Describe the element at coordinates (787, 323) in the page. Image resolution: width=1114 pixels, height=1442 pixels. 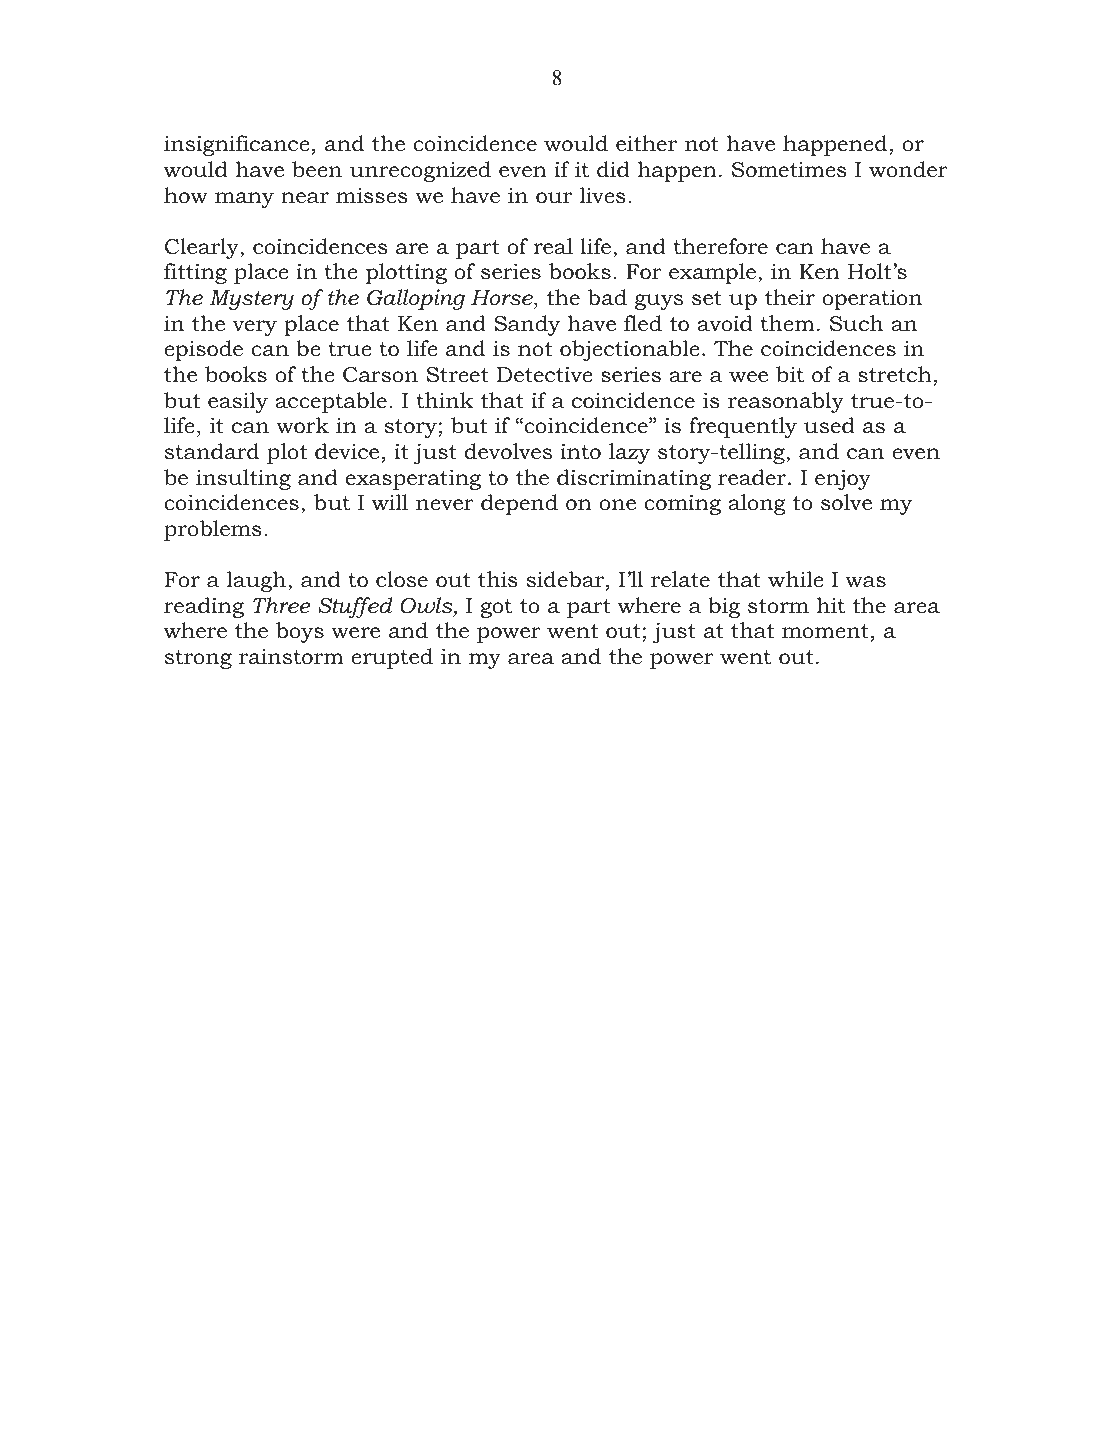
I see `them` at that location.
